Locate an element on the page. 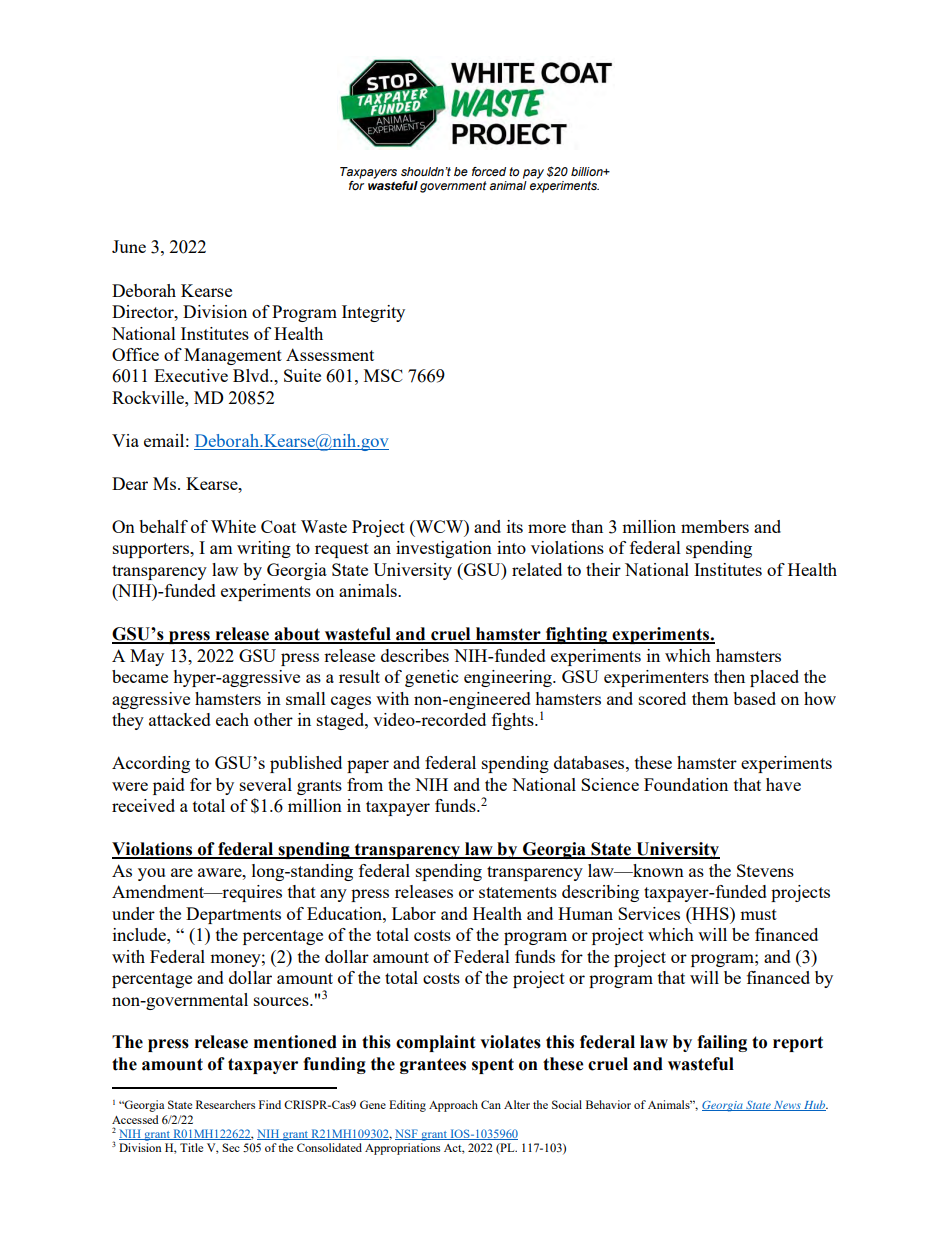 The height and width of the image is (1233, 952). Departments is located at coordinates (233, 915).
